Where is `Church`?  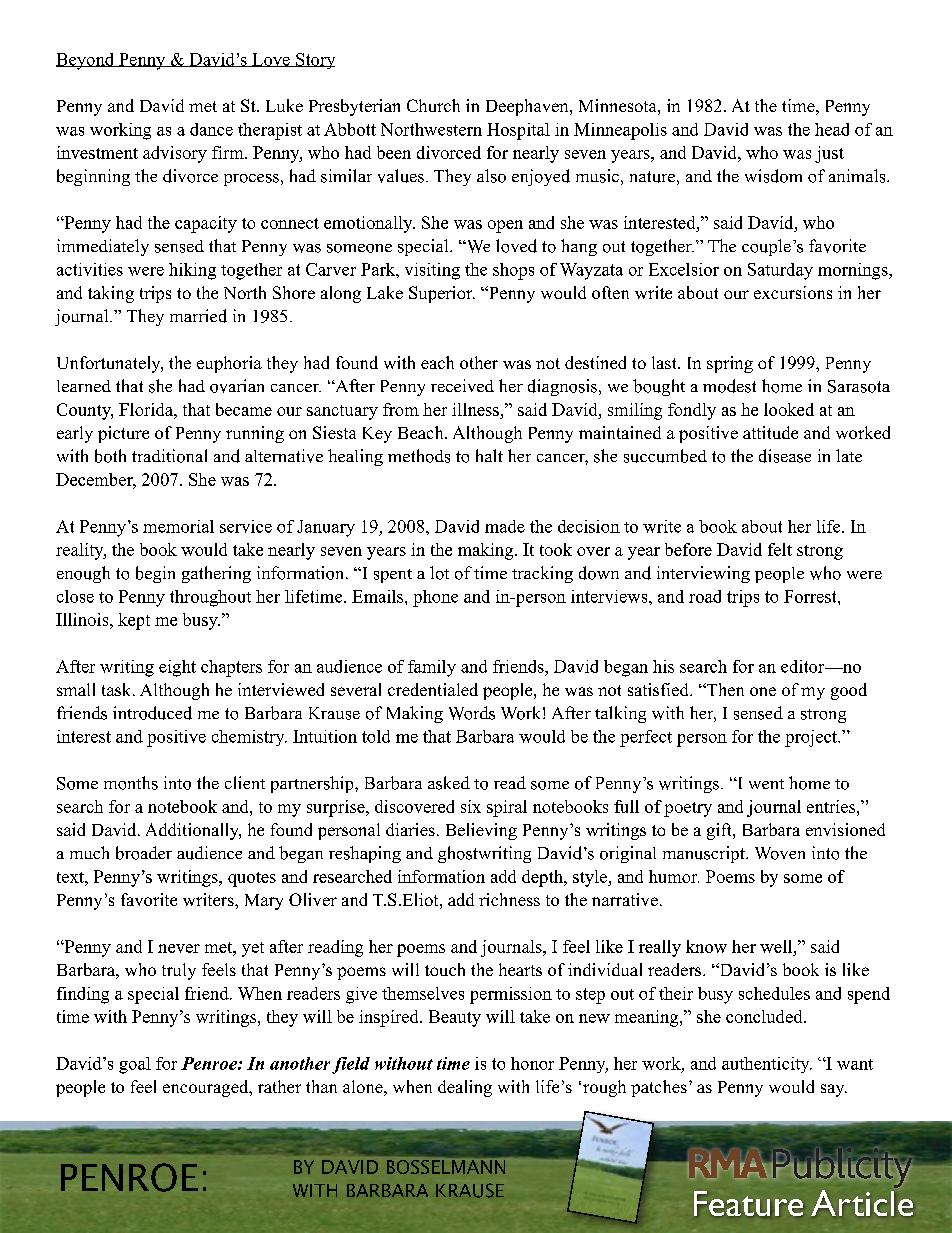
Church is located at coordinates (433, 105).
